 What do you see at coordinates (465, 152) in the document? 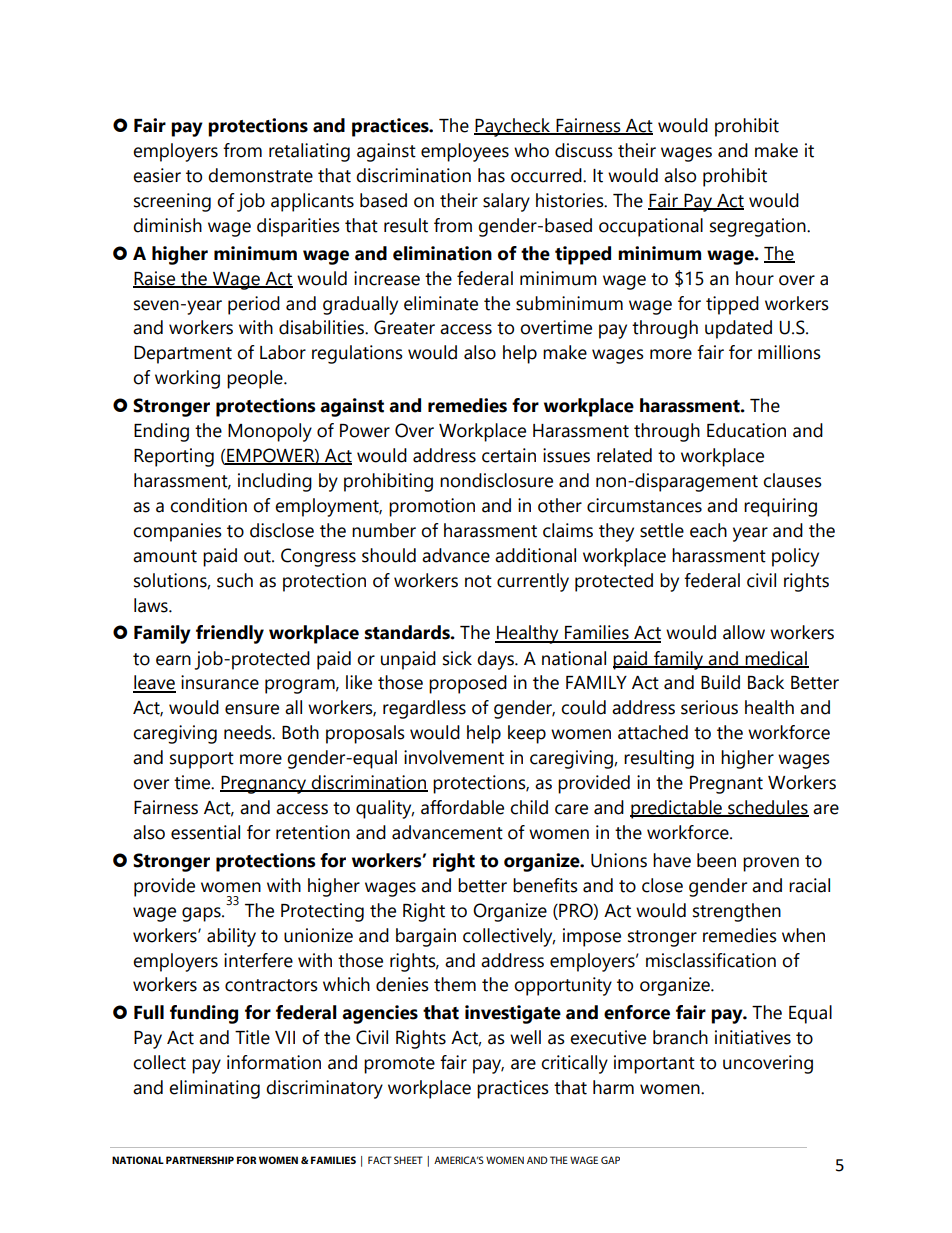
I see `employees` at bounding box center [465, 152].
